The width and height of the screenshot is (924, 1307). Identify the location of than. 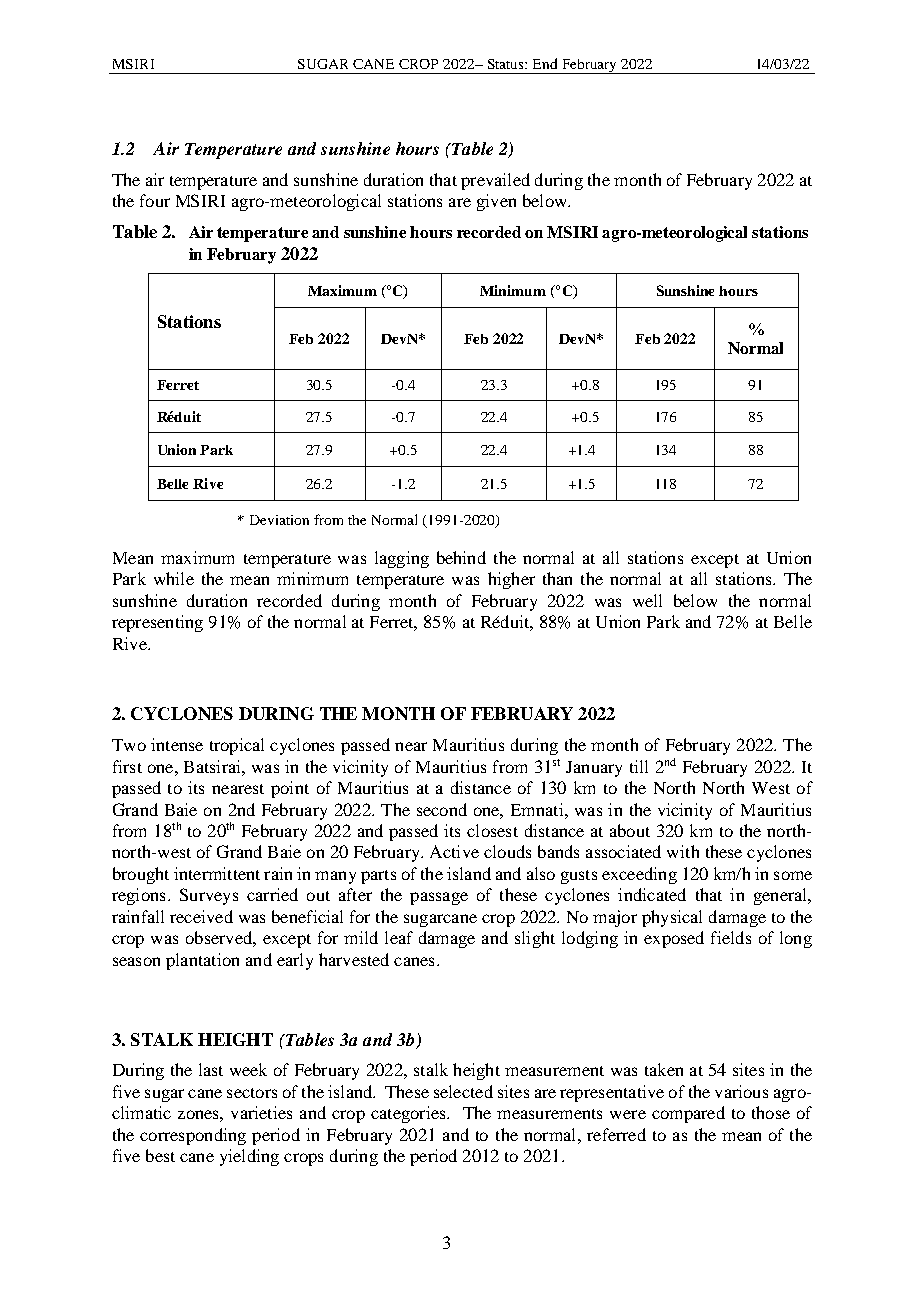
(557, 578).
